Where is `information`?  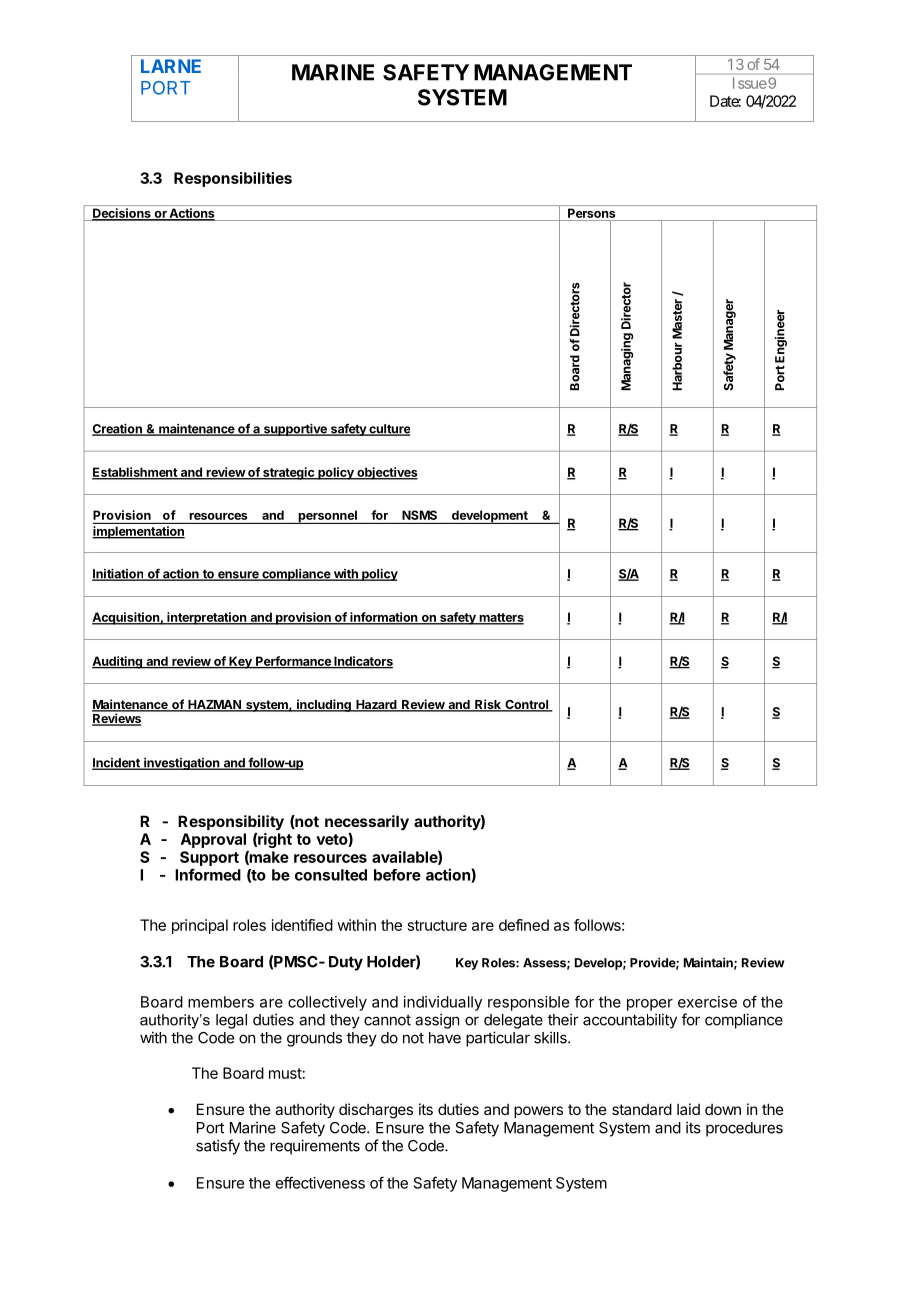 information is located at coordinates (384, 618).
